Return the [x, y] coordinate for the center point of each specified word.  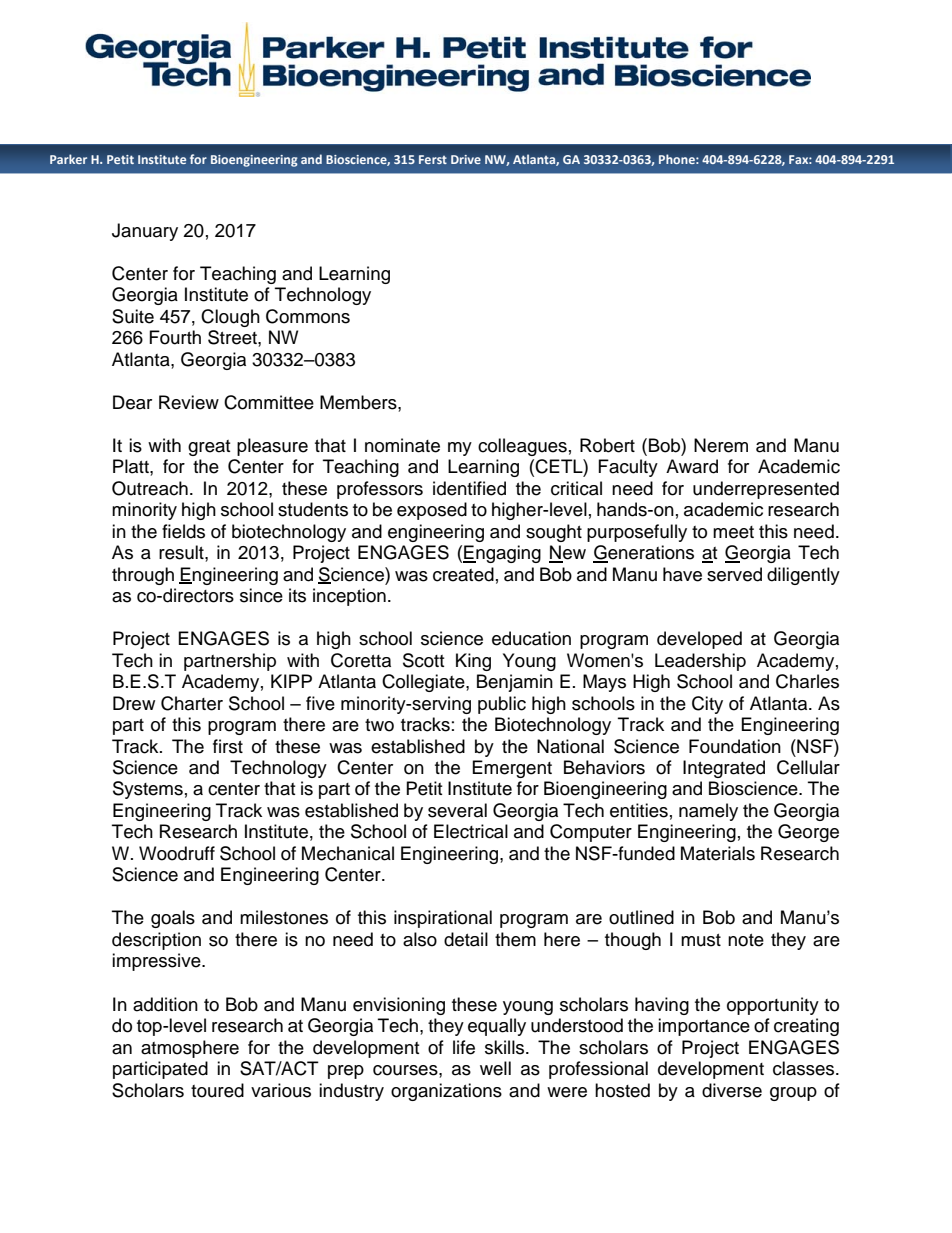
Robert [607, 445]
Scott [423, 660]
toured [217, 1090]
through [143, 576]
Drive [466, 159]
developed [699, 640]
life [464, 1047]
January [145, 232]
